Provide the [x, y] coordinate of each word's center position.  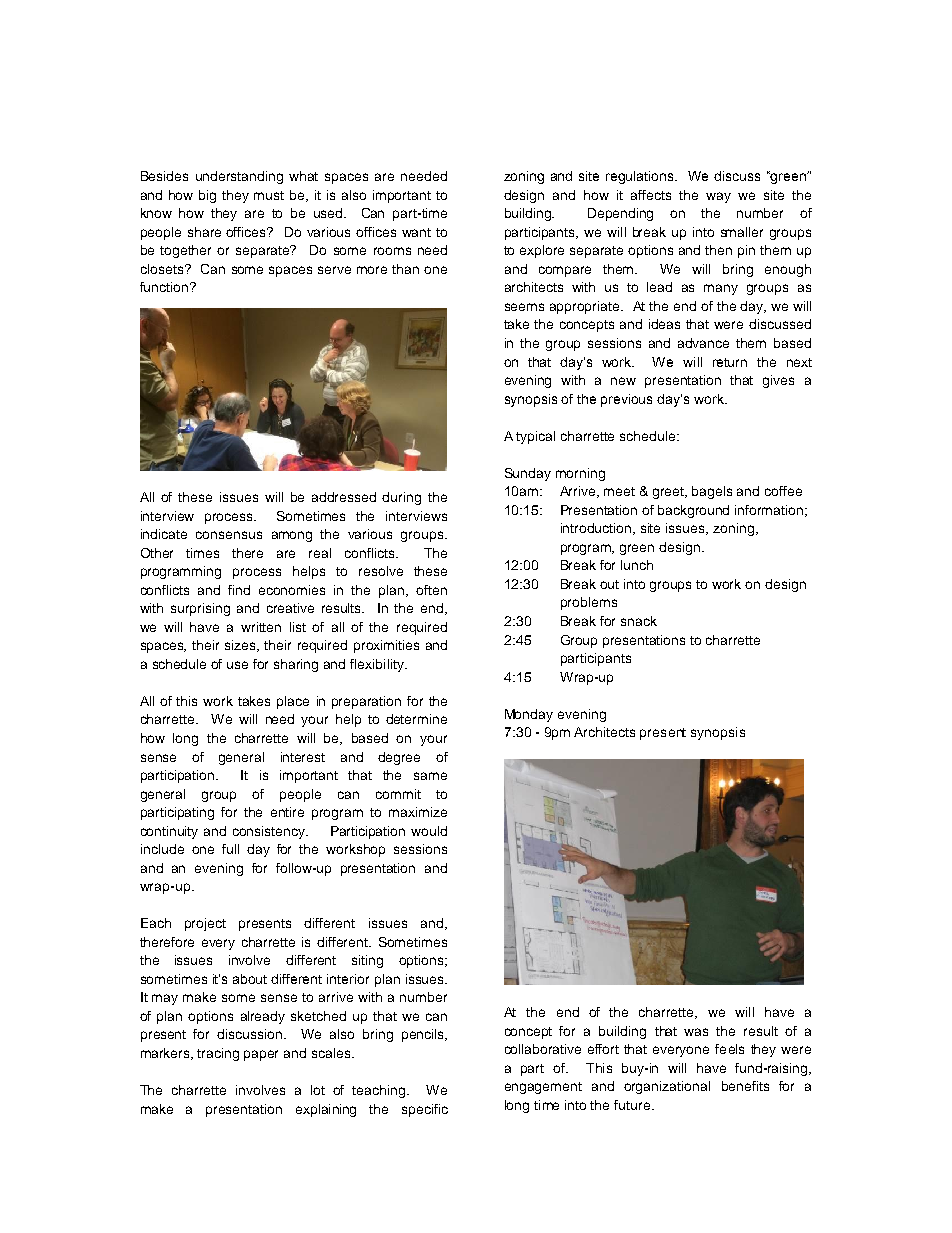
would [429, 831]
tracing [218, 1054]
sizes [242, 646]
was [696, 1032]
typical [535, 437]
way [718, 197]
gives [778, 381]
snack [639, 621]
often [431, 590]
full [230, 849]
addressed [344, 497]
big [207, 196]
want [416, 232]
